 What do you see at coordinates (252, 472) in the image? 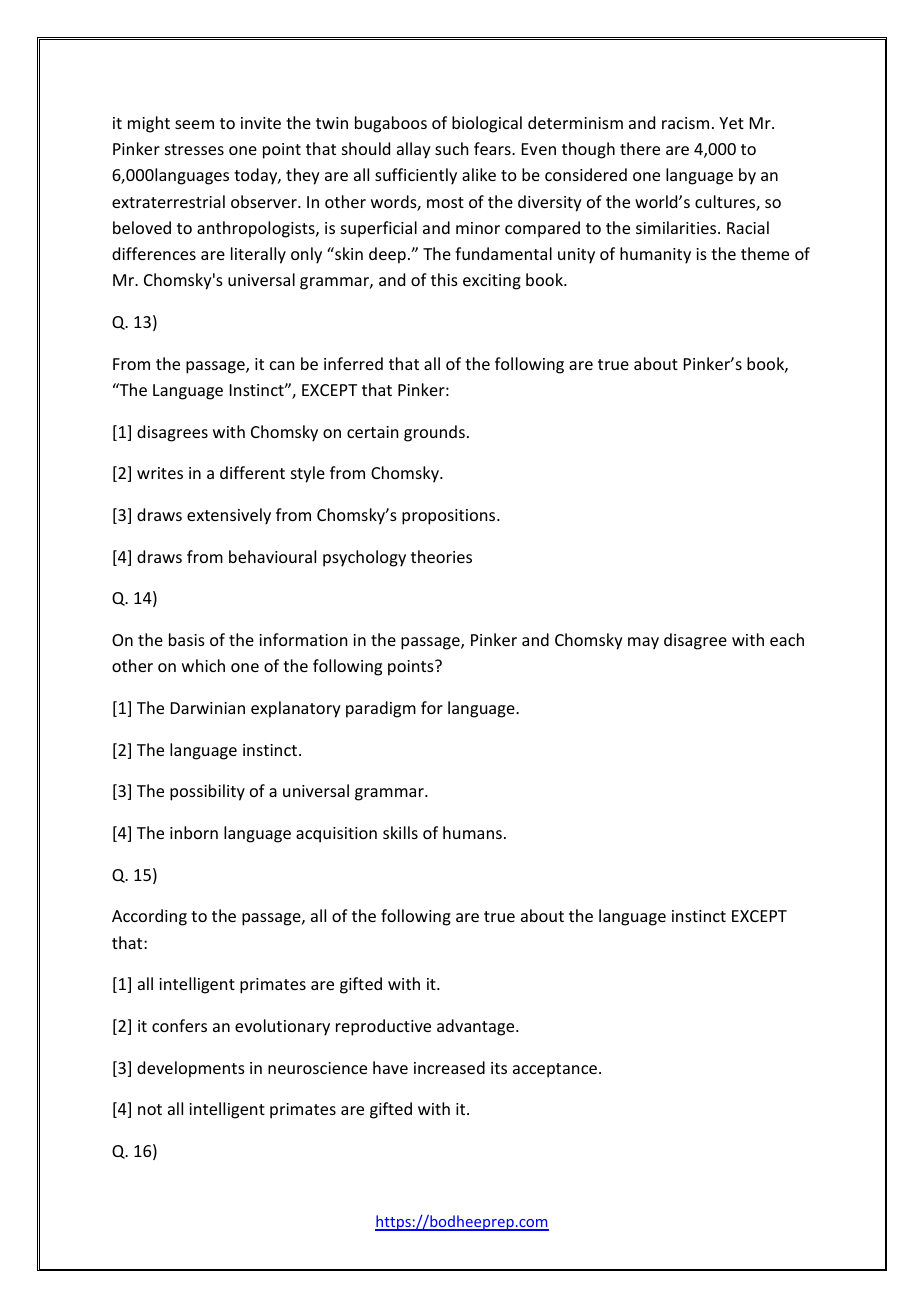
I see `different` at bounding box center [252, 472].
